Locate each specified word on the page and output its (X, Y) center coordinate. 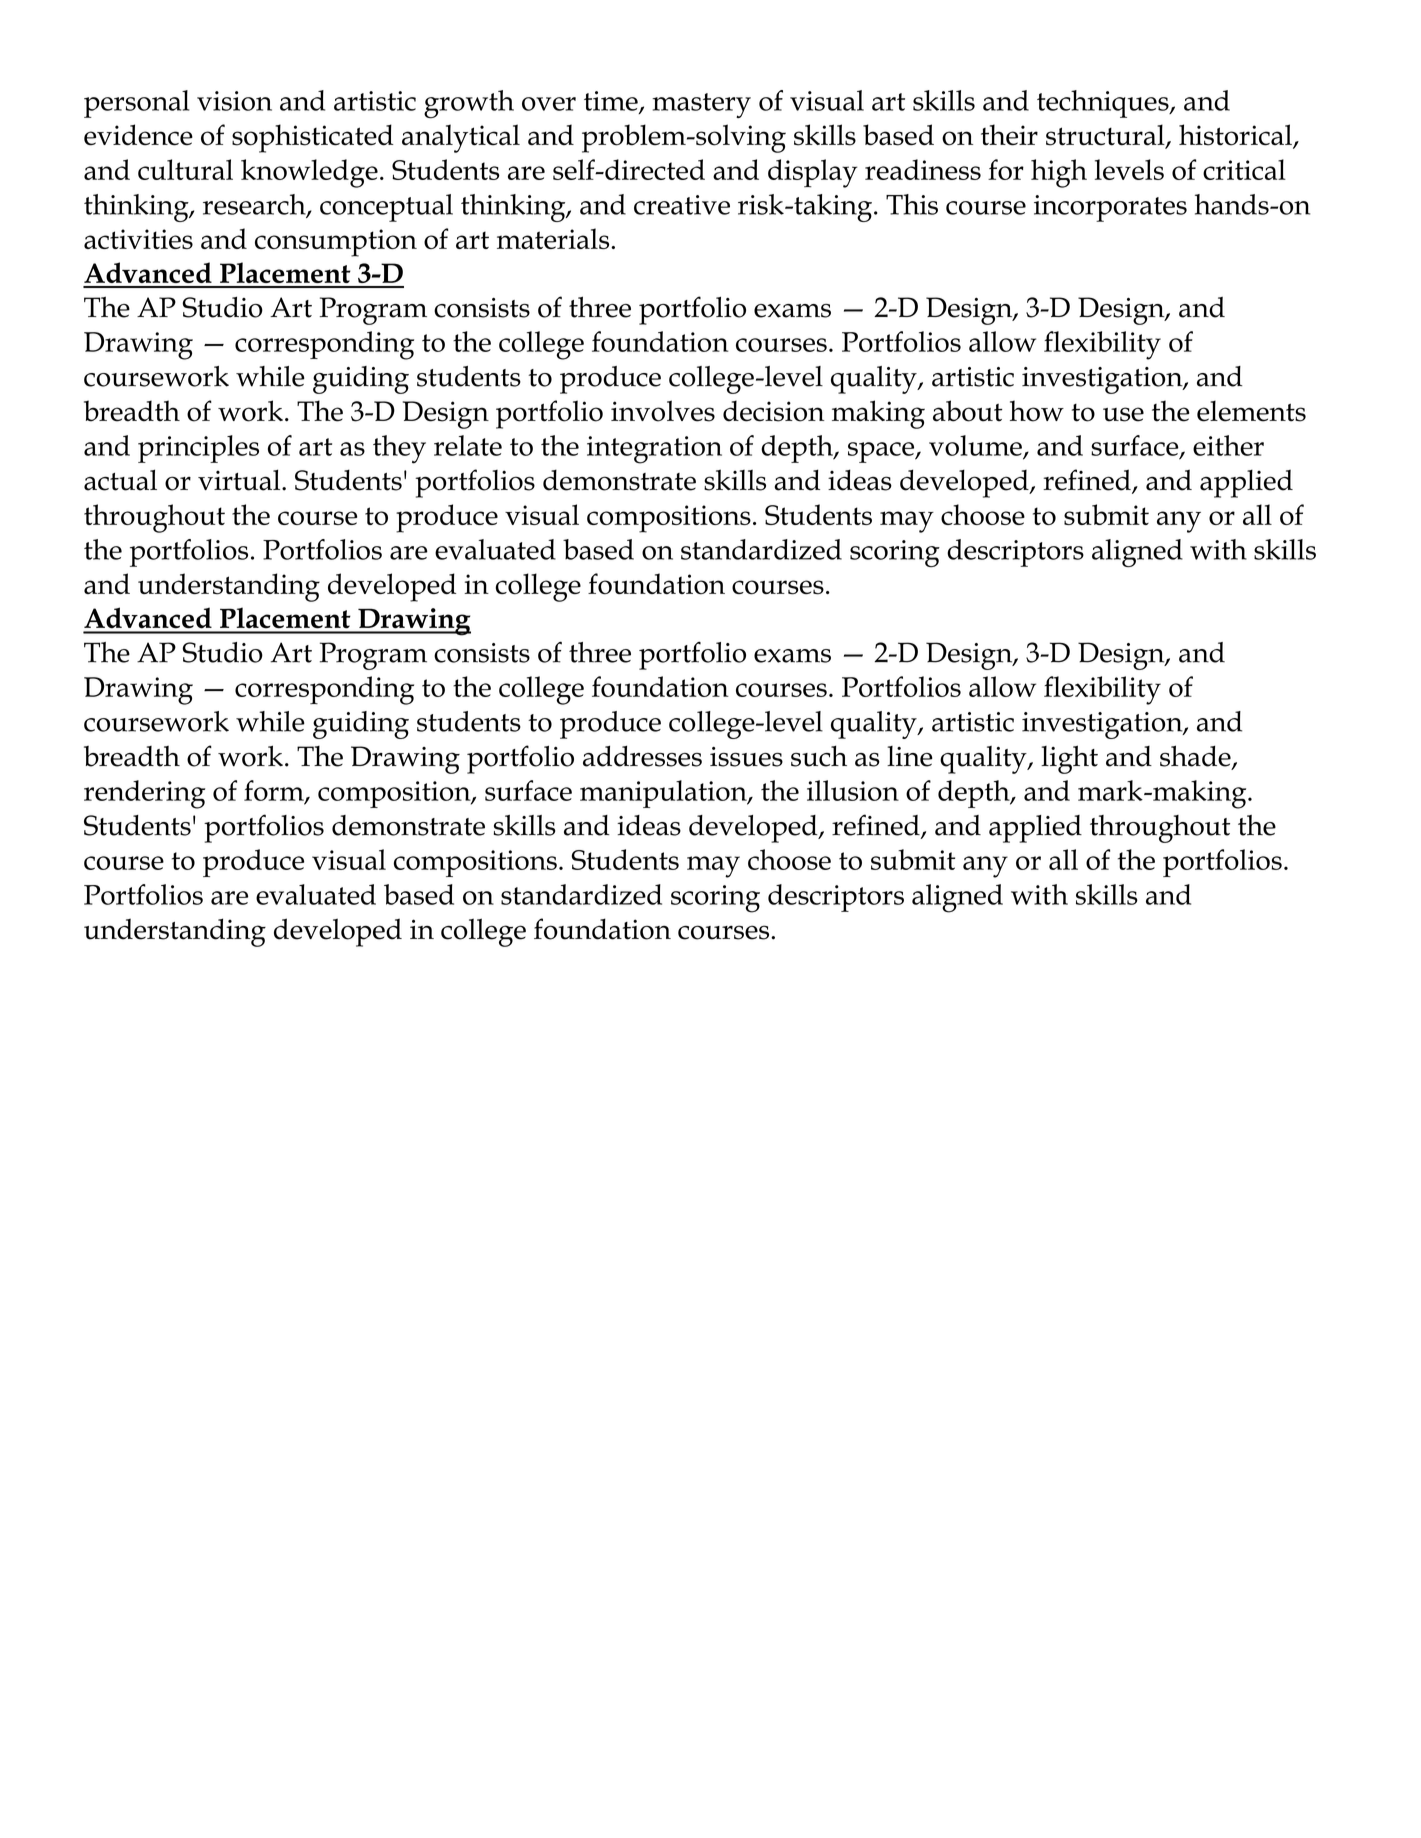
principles (198, 449)
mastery (701, 105)
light (1069, 759)
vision (234, 101)
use (1123, 414)
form (275, 791)
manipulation (664, 794)
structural (1106, 136)
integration (654, 450)
